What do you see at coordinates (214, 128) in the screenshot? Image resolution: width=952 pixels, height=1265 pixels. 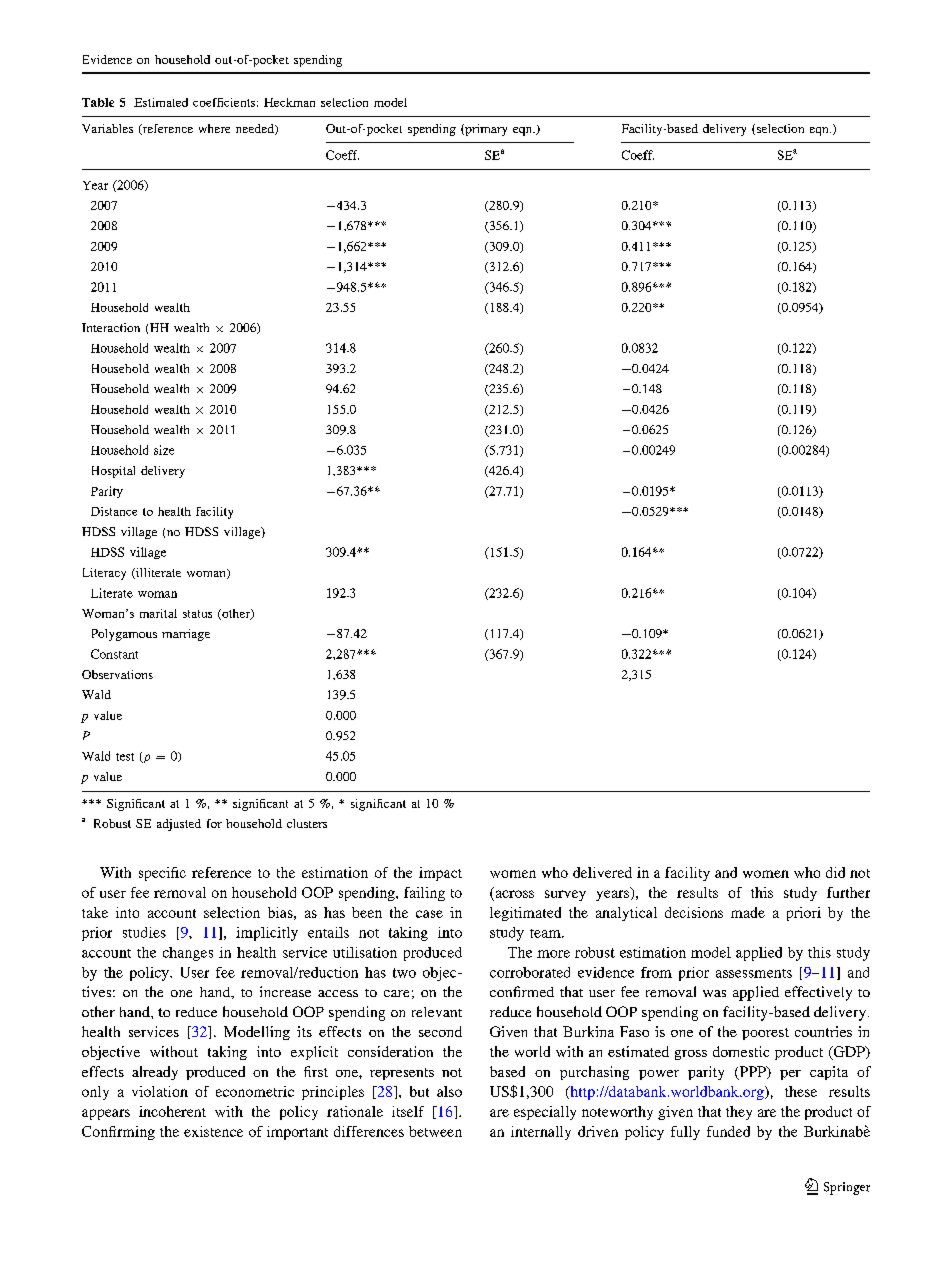 I see `where` at bounding box center [214, 128].
